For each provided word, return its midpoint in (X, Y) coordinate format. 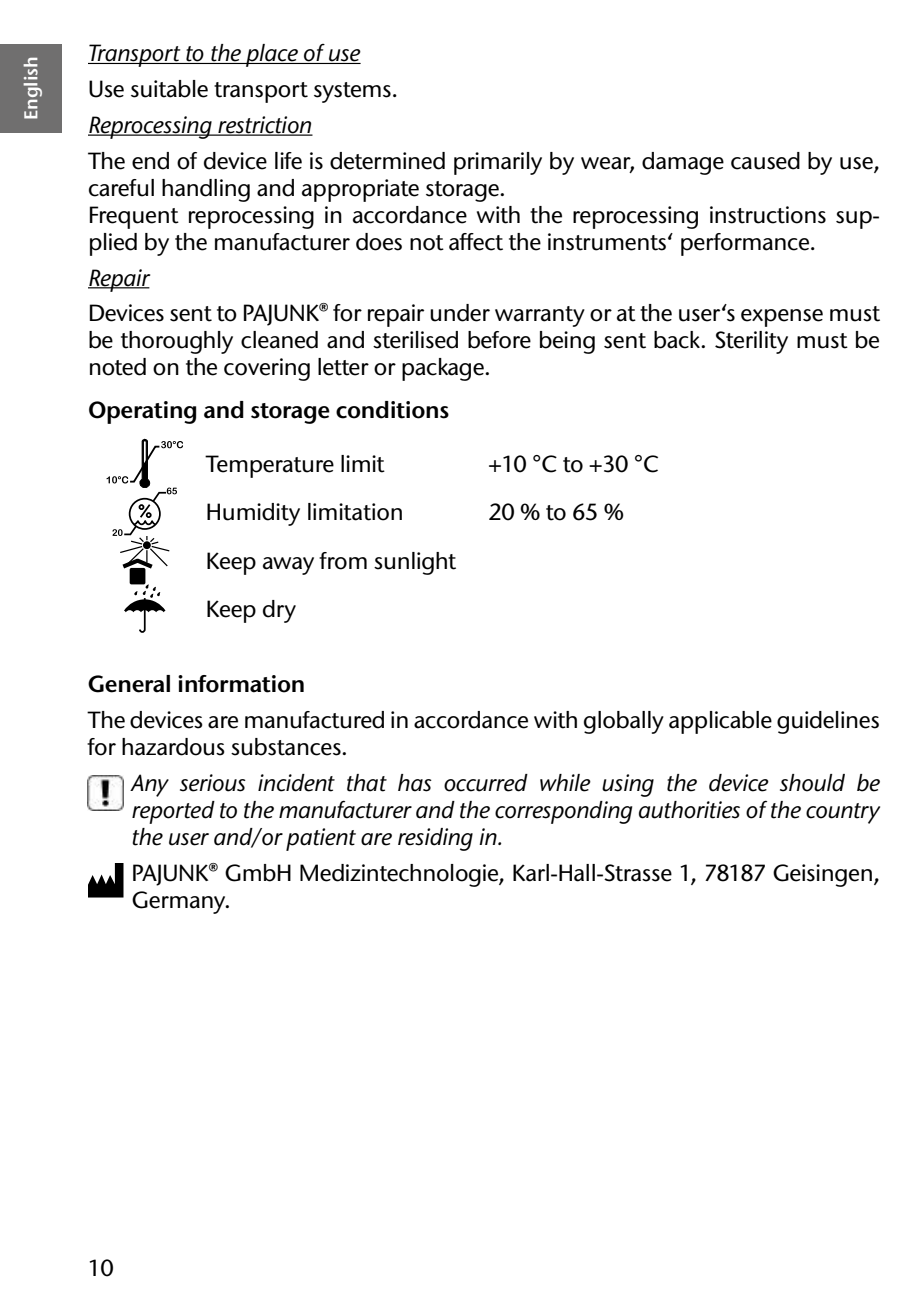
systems (352, 92)
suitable (169, 89)
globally (624, 722)
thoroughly (177, 342)
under (460, 313)
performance (746, 244)
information (241, 684)
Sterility (751, 342)
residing (435, 839)
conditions (392, 410)
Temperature (269, 466)
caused (765, 161)
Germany (180, 902)
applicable (720, 722)
